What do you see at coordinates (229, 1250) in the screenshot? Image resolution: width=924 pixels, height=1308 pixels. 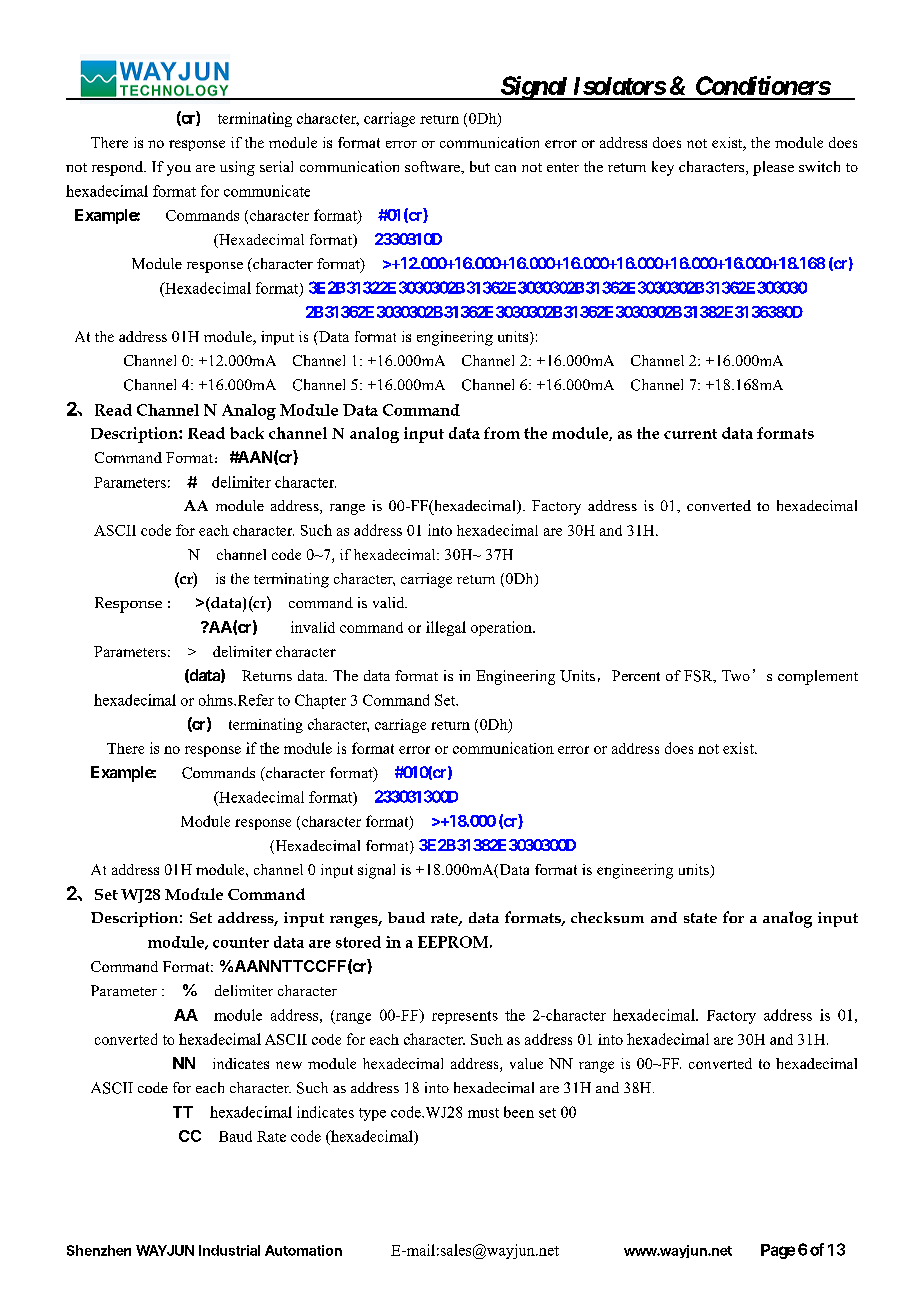 I see `Industrial` at bounding box center [229, 1250].
